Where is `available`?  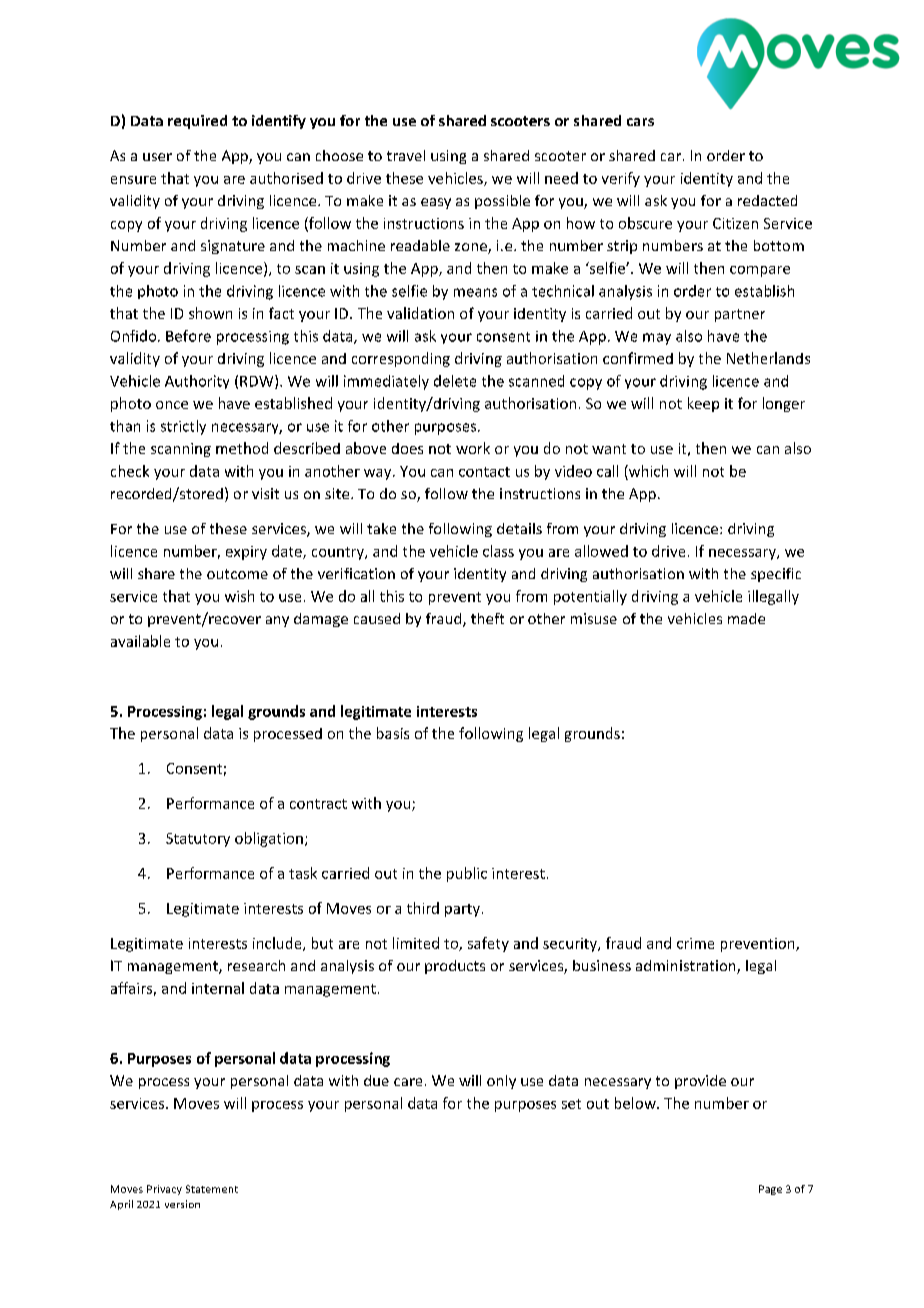 available is located at coordinates (140, 641).
